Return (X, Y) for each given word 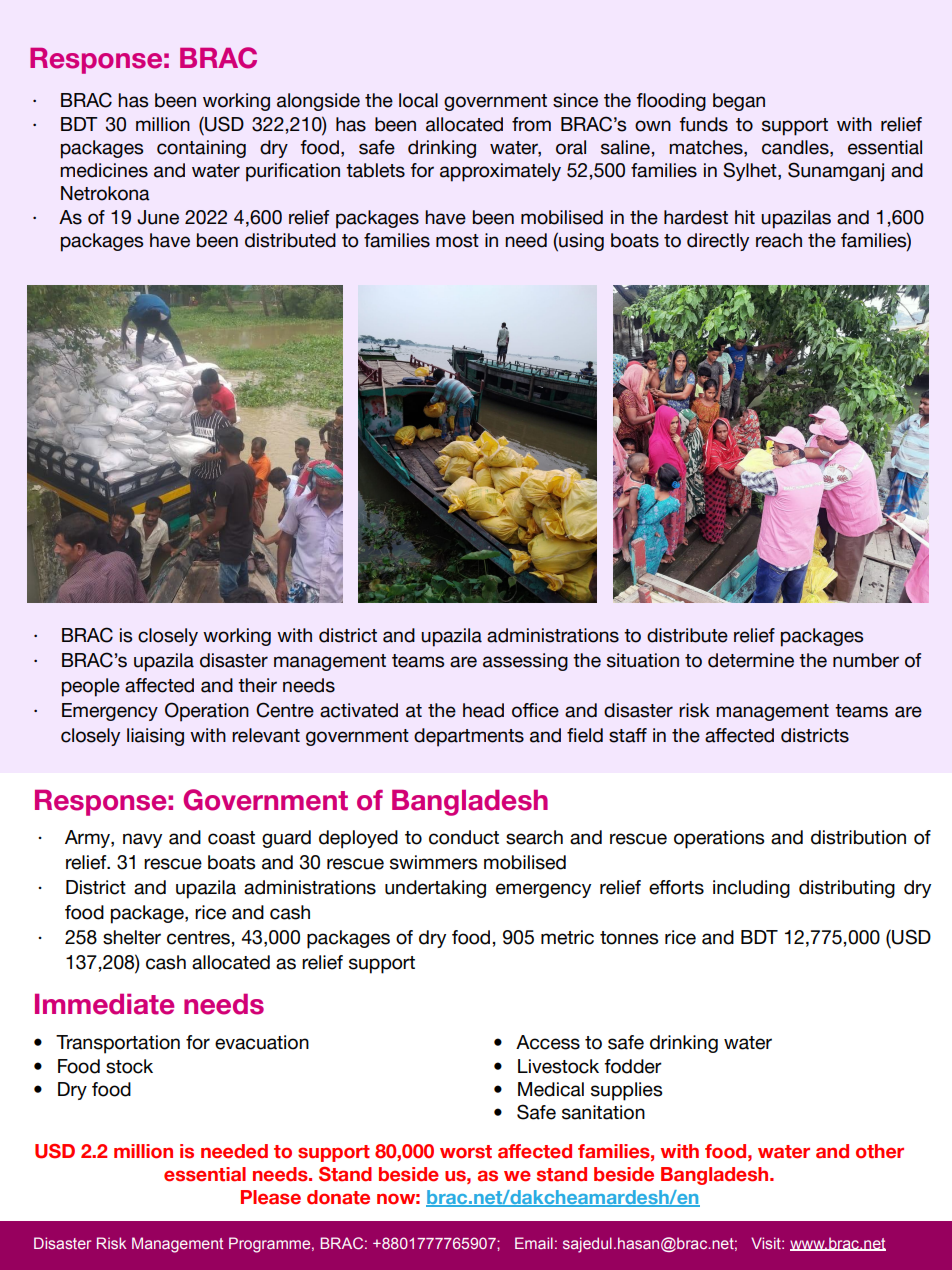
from (531, 124)
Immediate (104, 1004)
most (457, 241)
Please (271, 1197)
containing (201, 149)
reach (779, 240)
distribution (858, 837)
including (751, 889)
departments (469, 737)
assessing (525, 662)
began (739, 102)
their (257, 685)
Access (548, 1042)
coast (231, 838)
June (158, 217)
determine (751, 660)
